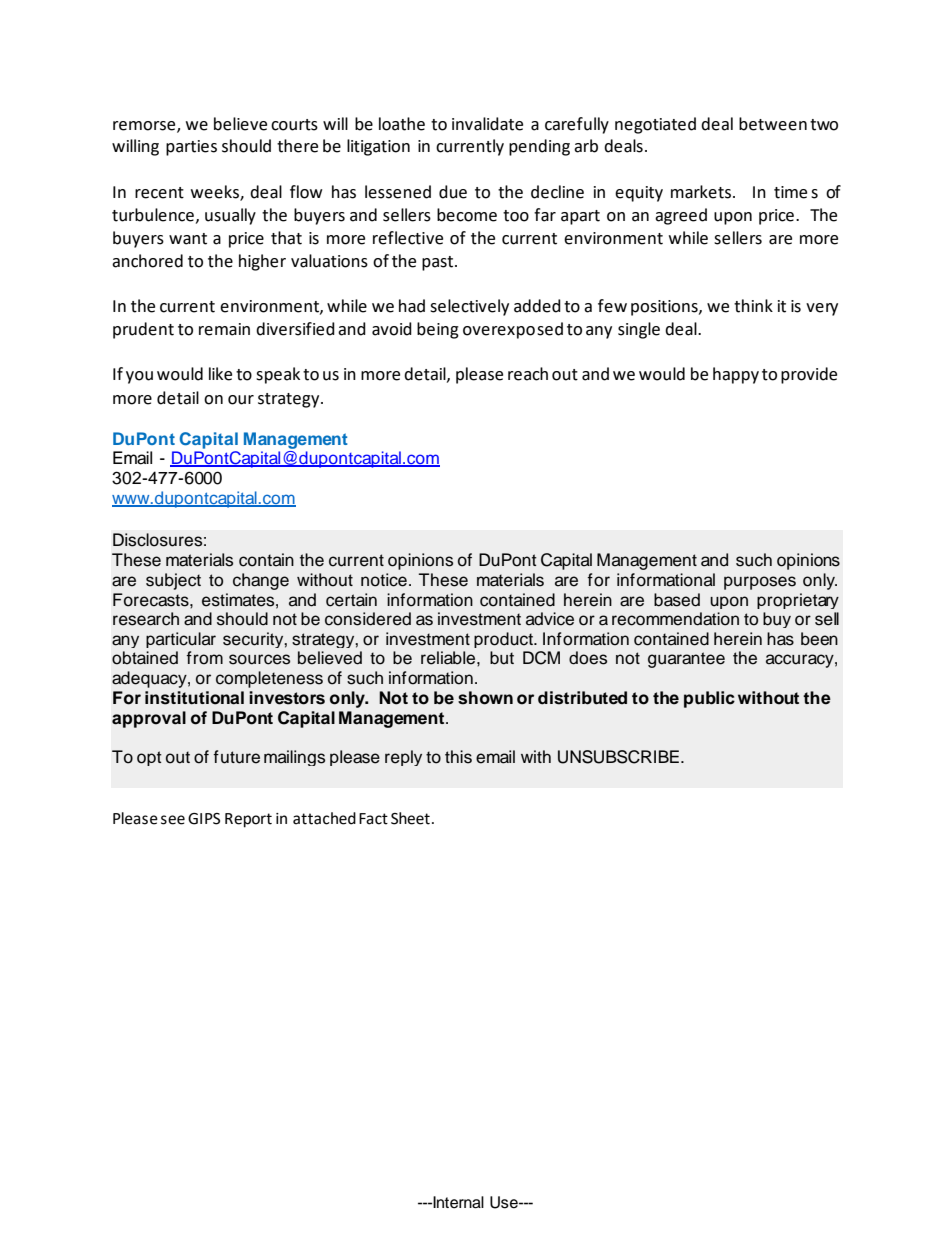  Describe the element at coordinates (191, 148) in the image. I see `parties` at that location.
